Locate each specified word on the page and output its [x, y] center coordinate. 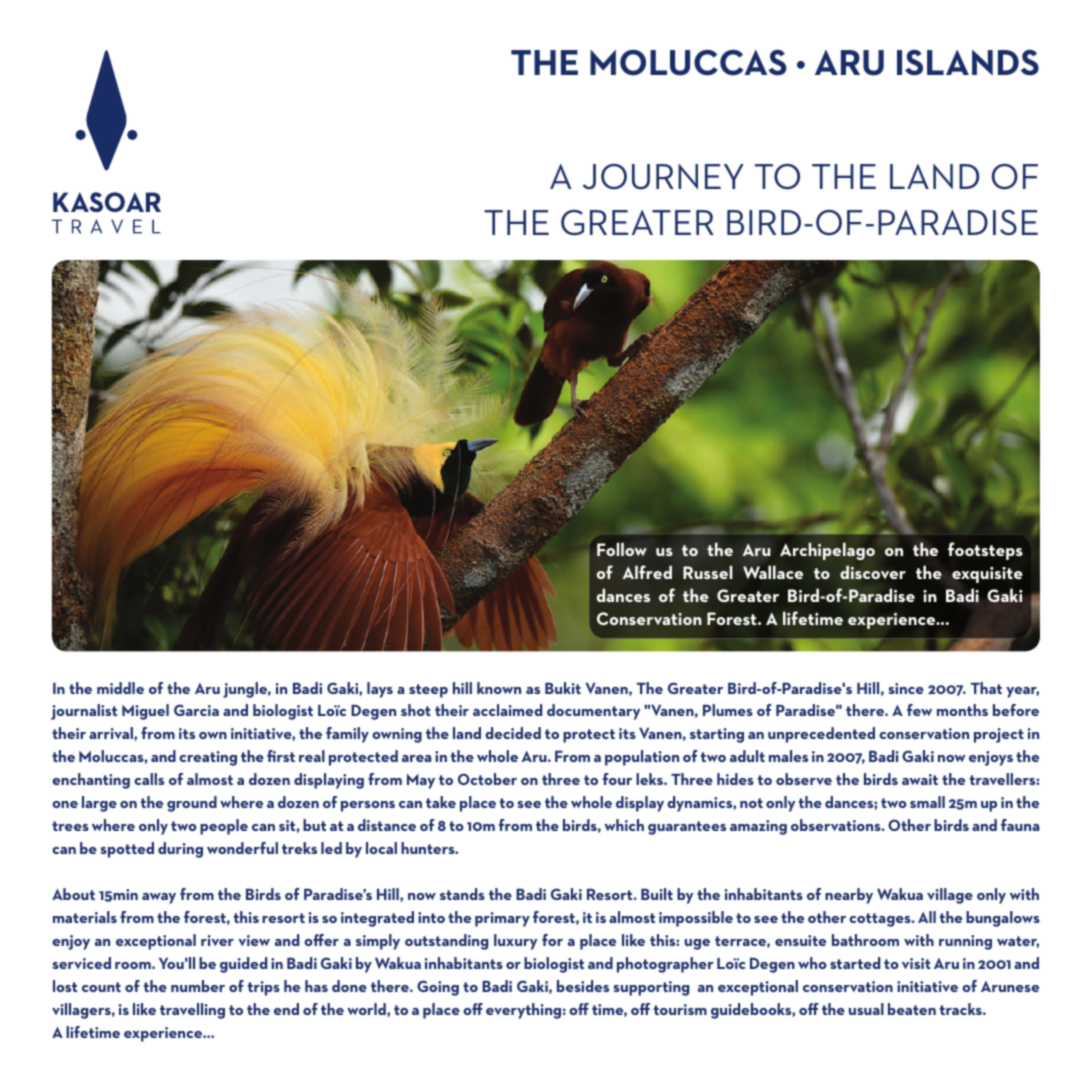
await [920, 779]
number [198, 986]
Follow [622, 549]
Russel [707, 572]
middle [120, 688]
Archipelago [827, 551]
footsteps [985, 551]
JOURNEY [663, 177]
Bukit [563, 688]
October [487, 779]
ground [192, 804]
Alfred [647, 572]
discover [873, 572]
